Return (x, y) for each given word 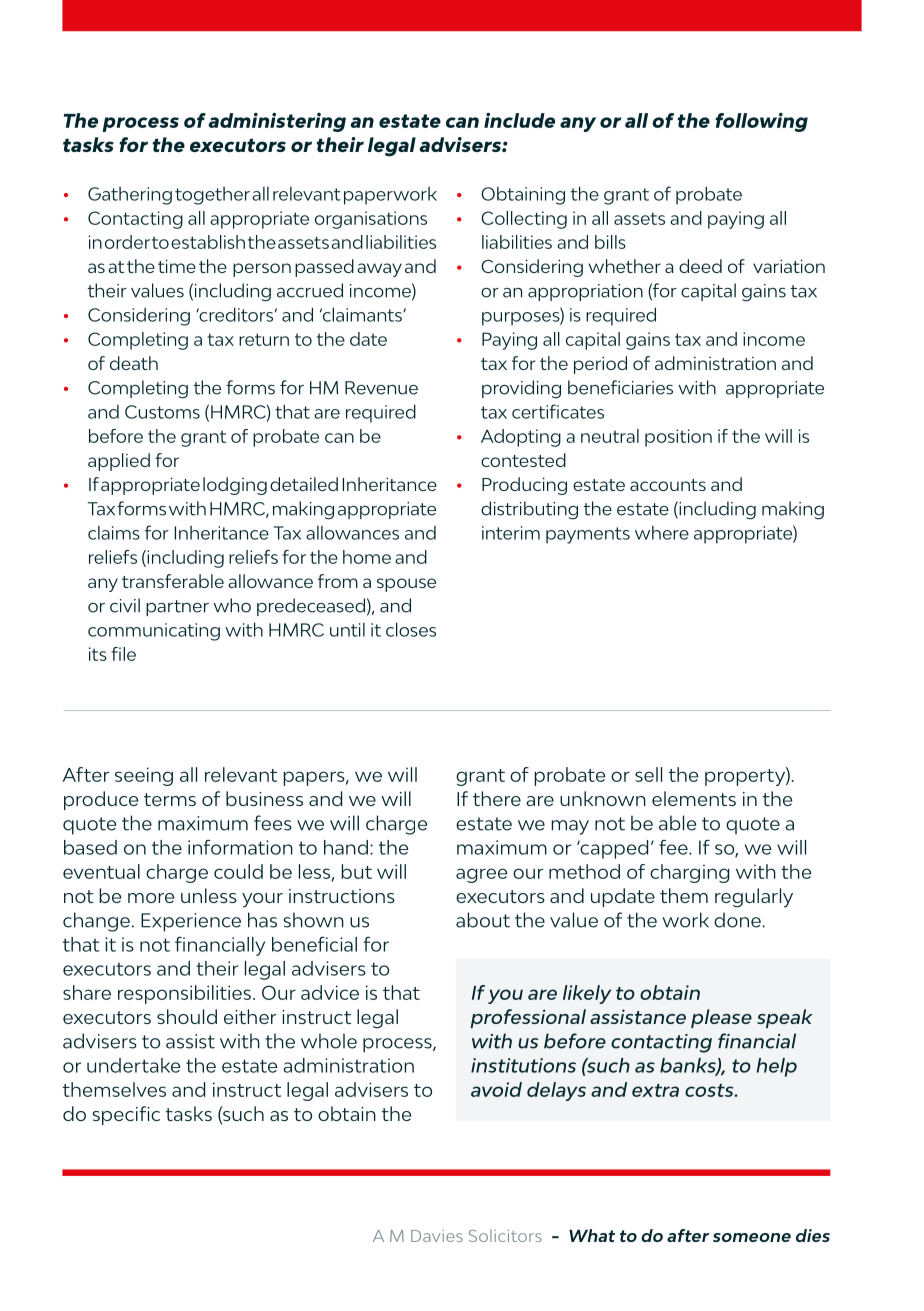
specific (126, 1115)
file (123, 654)
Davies (437, 1236)
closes (411, 629)
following (761, 122)
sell (648, 774)
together (212, 196)
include (519, 120)
